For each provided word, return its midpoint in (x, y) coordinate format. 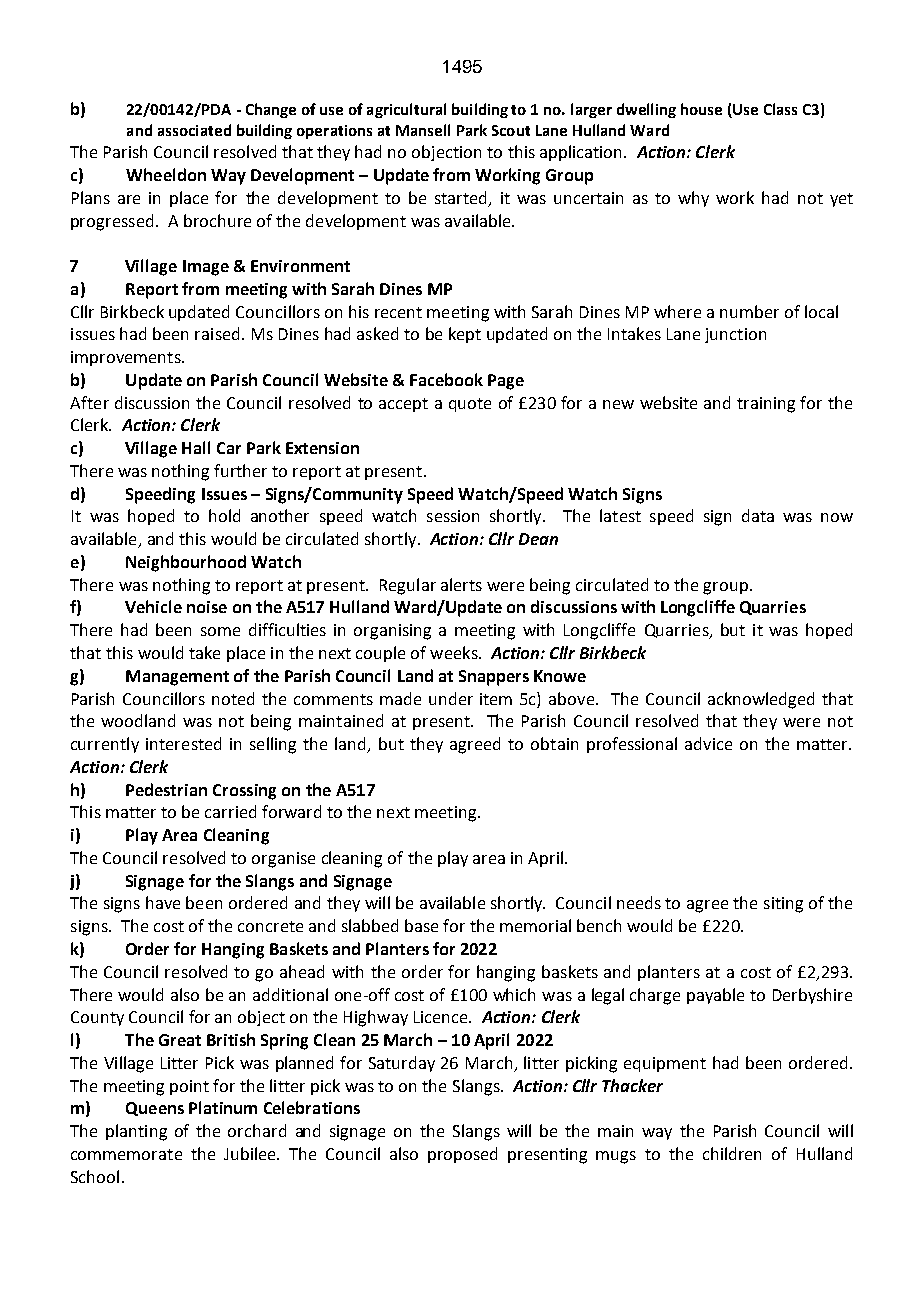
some (220, 631)
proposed (462, 1155)
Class (780, 109)
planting (136, 1132)
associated (194, 130)
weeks (455, 652)
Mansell (423, 130)
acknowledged (761, 700)
